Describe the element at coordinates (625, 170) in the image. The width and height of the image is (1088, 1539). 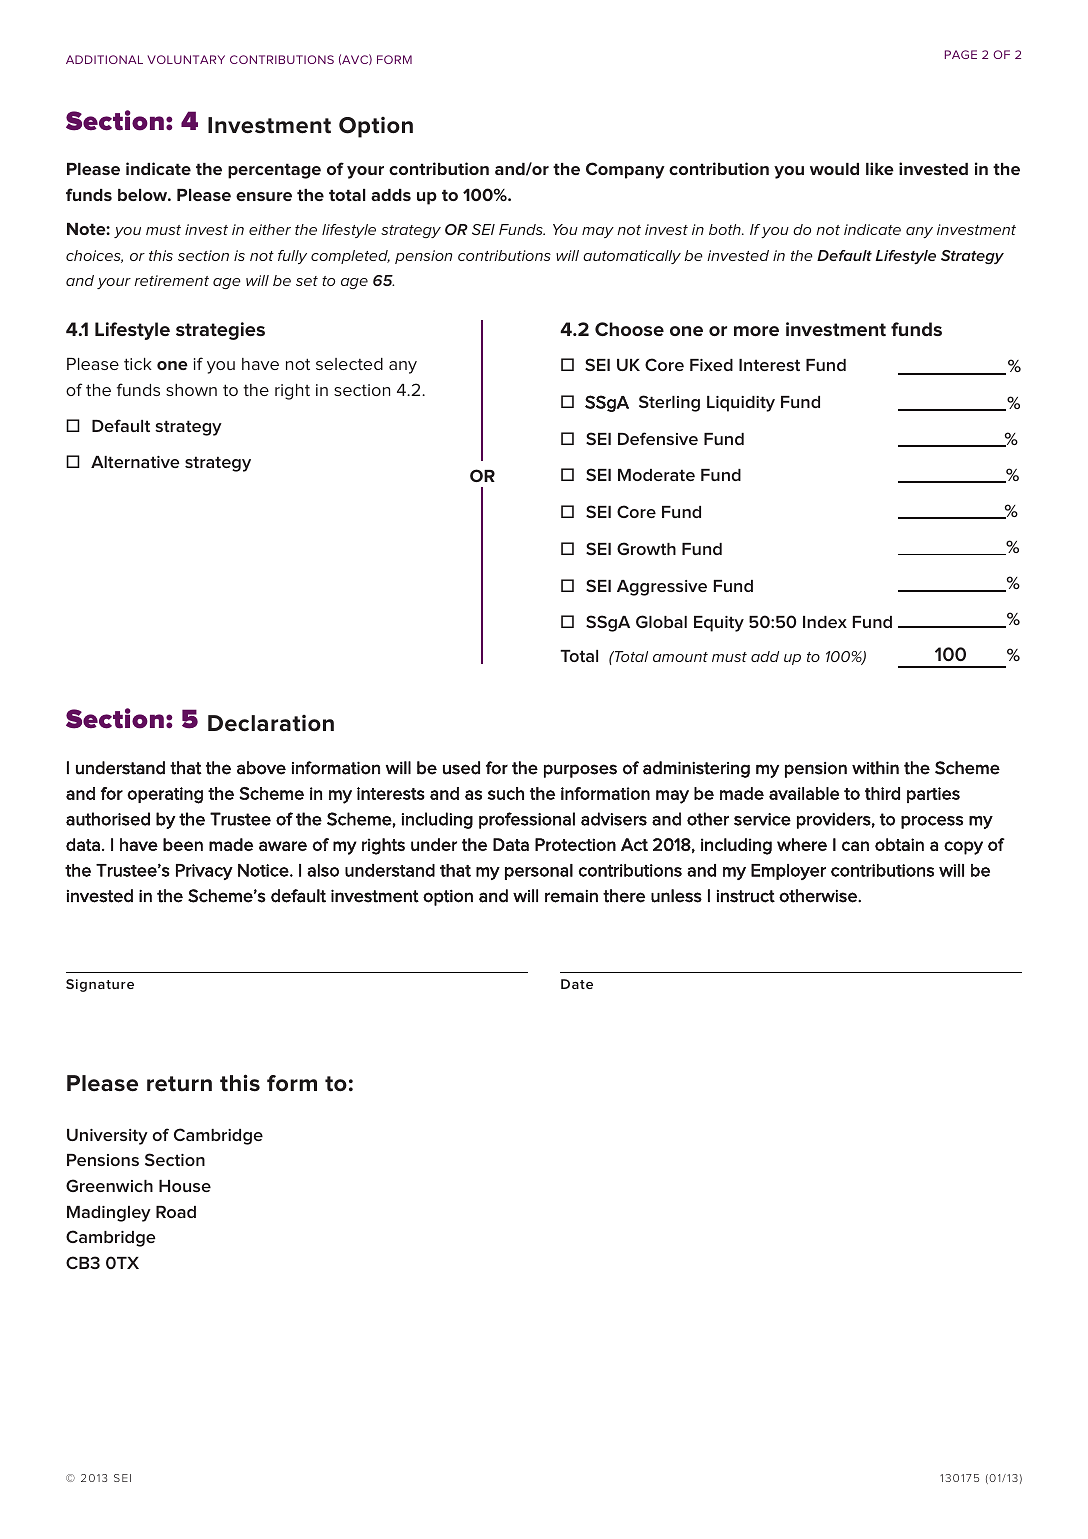
I see `Company` at that location.
